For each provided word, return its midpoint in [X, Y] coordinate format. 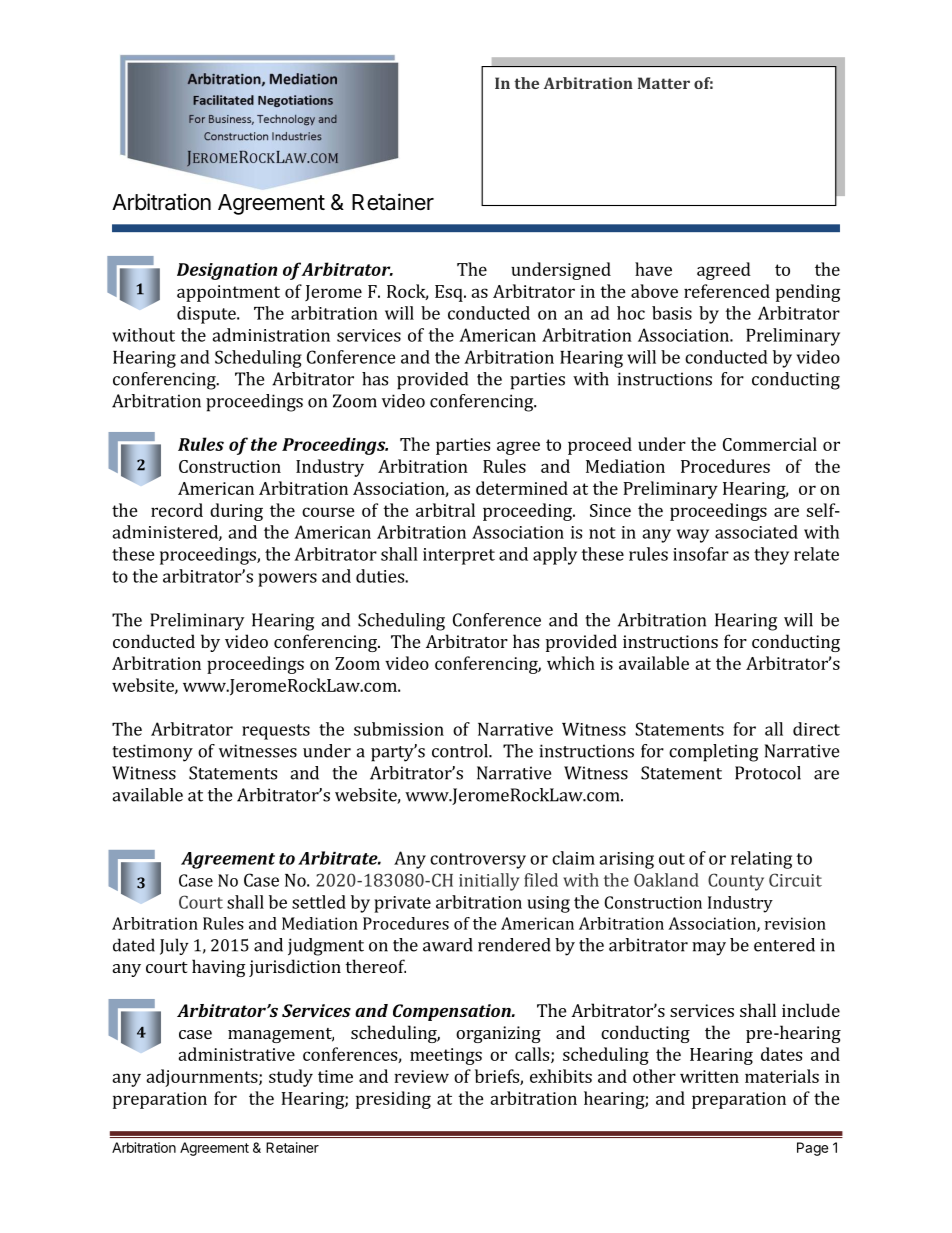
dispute [207, 315]
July [174, 946]
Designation [227, 271]
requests [276, 732]
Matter [664, 83]
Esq [450, 293]
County [736, 882]
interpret [459, 556]
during [236, 512]
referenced [727, 291]
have [653, 269]
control [461, 751]
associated [756, 532]
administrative [236, 1054]
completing [713, 753]
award [448, 945]
